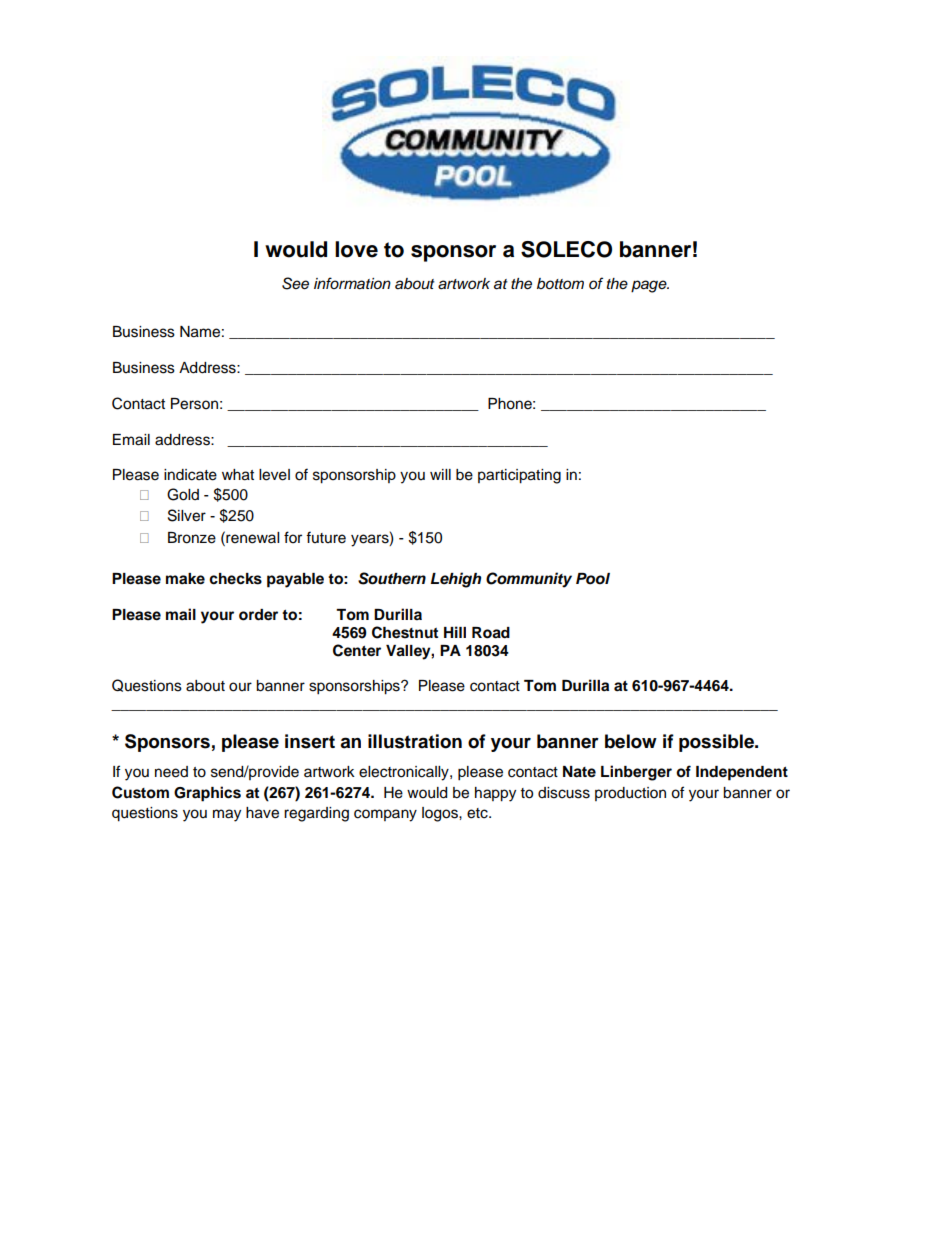 The image size is (952, 1233). Describe the element at coordinates (356, 249) in the document. I see `love` at that location.
